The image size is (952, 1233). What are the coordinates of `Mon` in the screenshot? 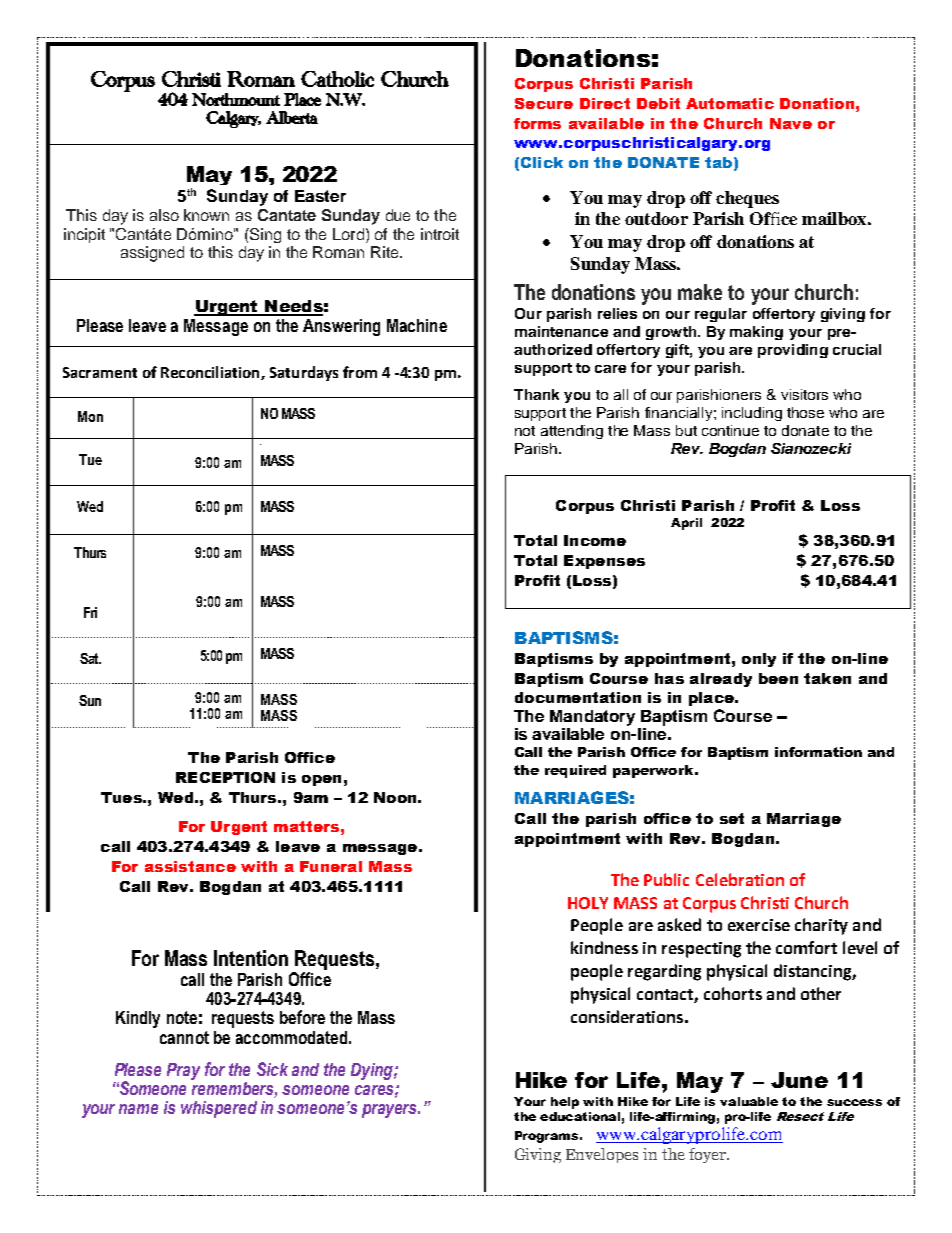 It's located at (90, 416).
